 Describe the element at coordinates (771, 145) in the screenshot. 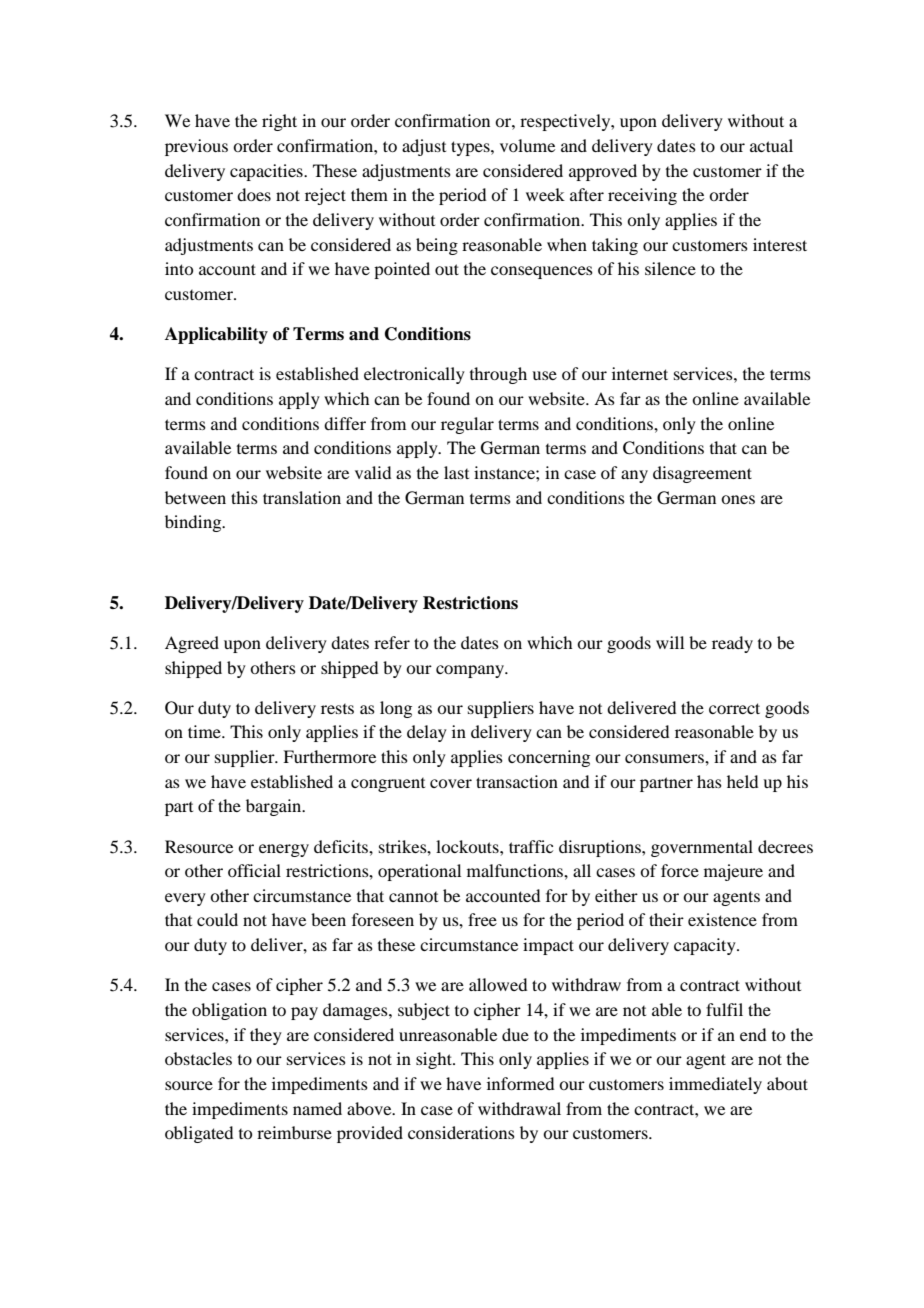

I see `actual` at that location.
